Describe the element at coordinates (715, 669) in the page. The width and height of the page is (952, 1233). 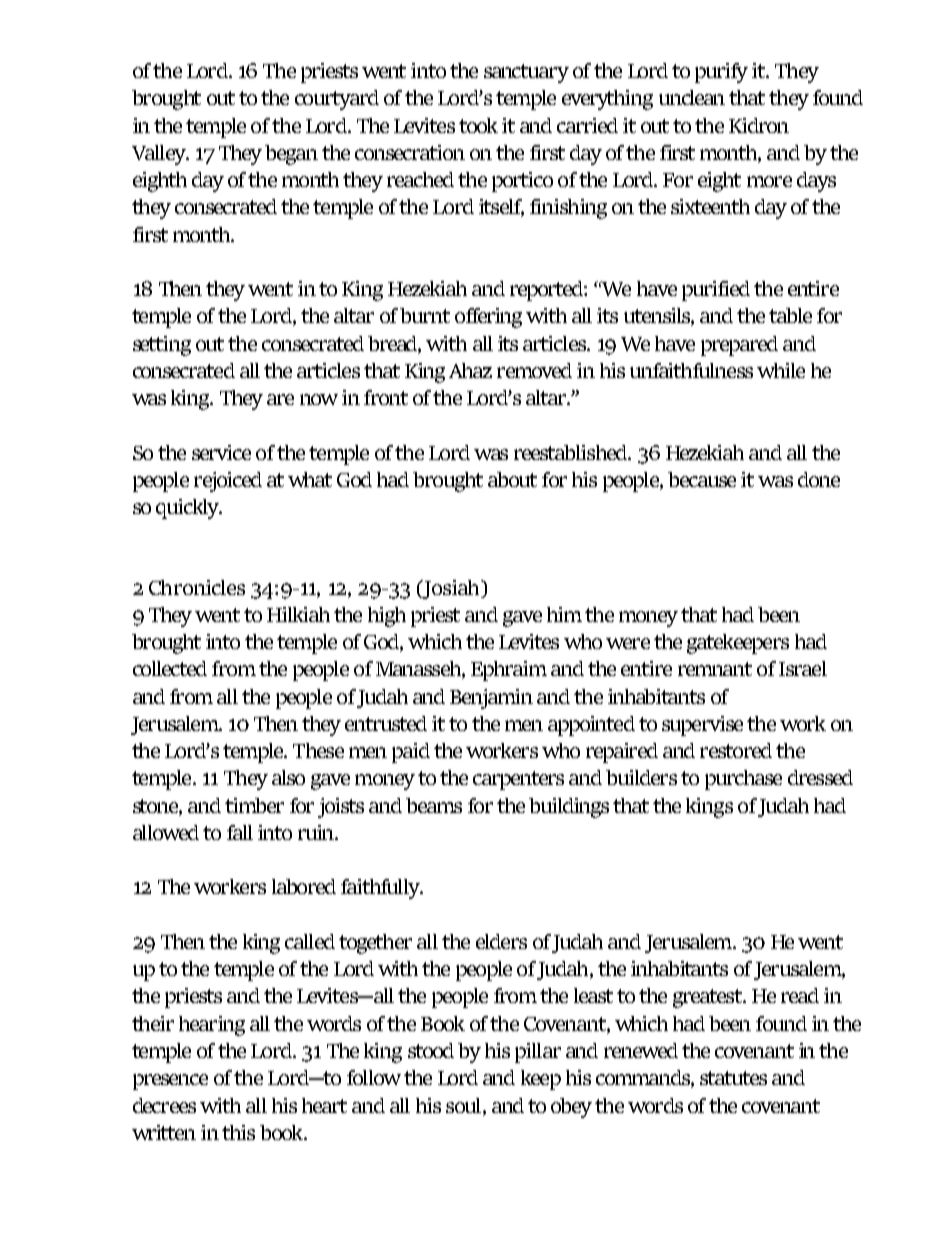
I see `remnant` at that location.
